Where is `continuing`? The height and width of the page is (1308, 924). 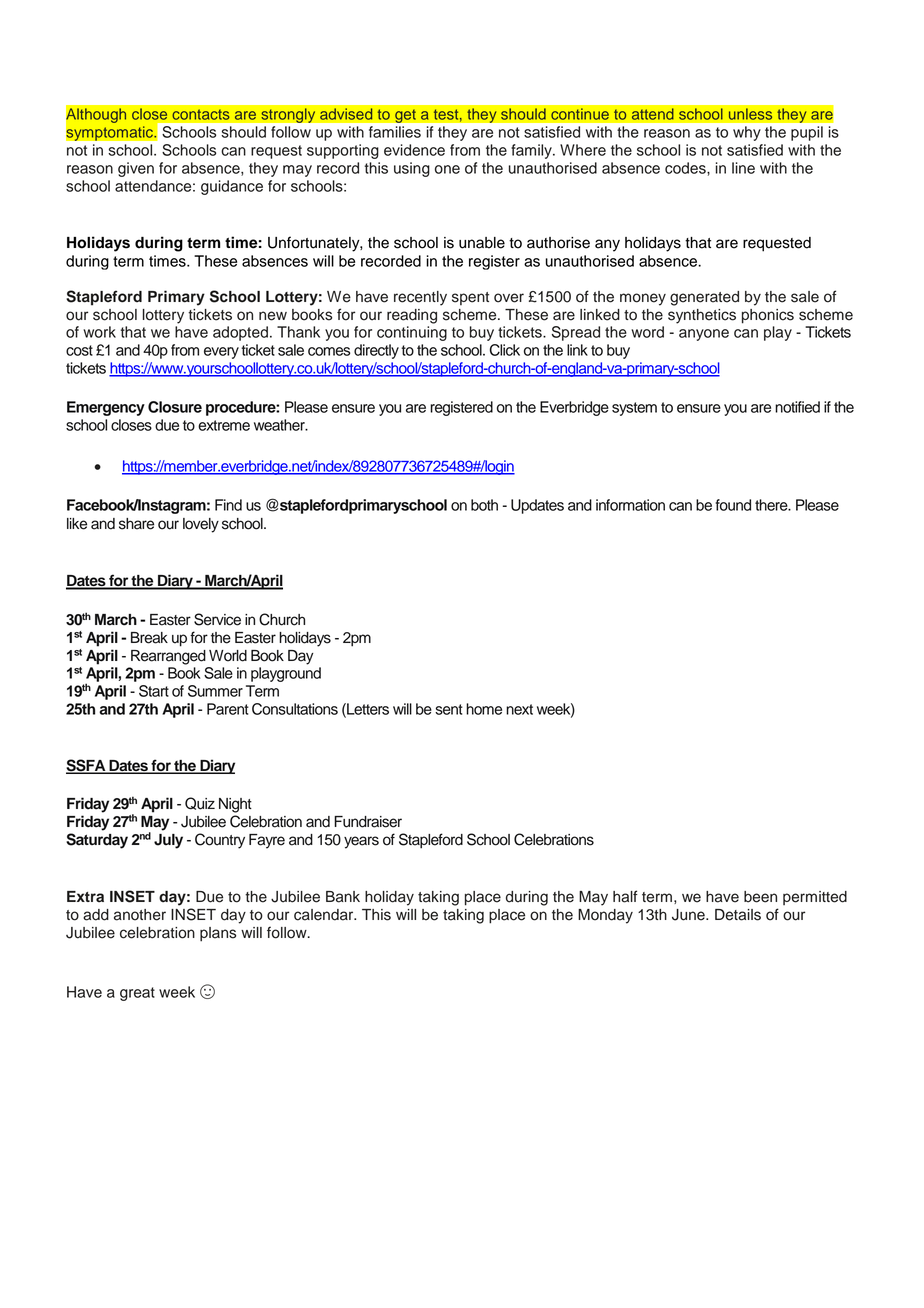 continuing is located at coordinates (412, 333).
